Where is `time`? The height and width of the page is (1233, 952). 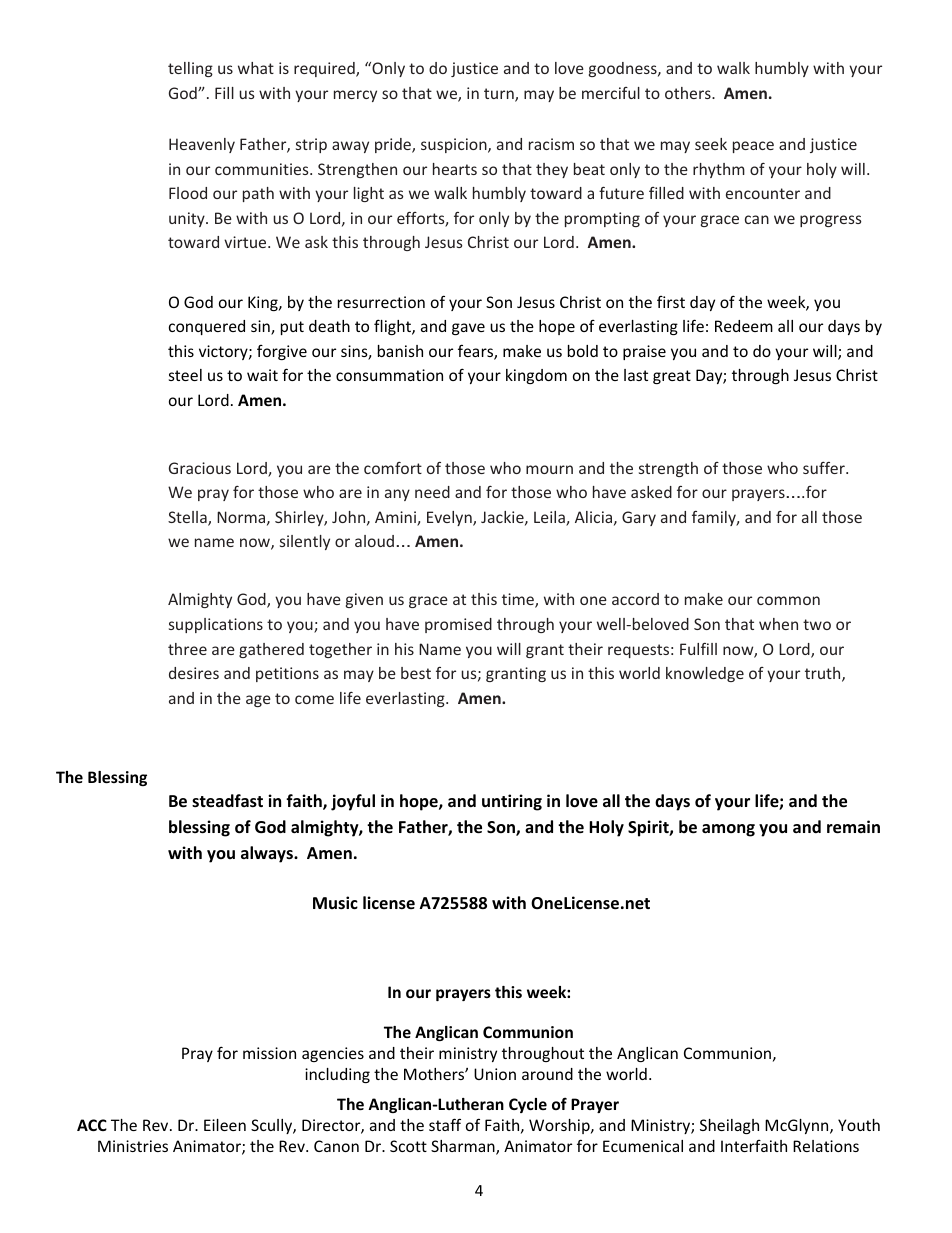 time is located at coordinates (519, 600).
